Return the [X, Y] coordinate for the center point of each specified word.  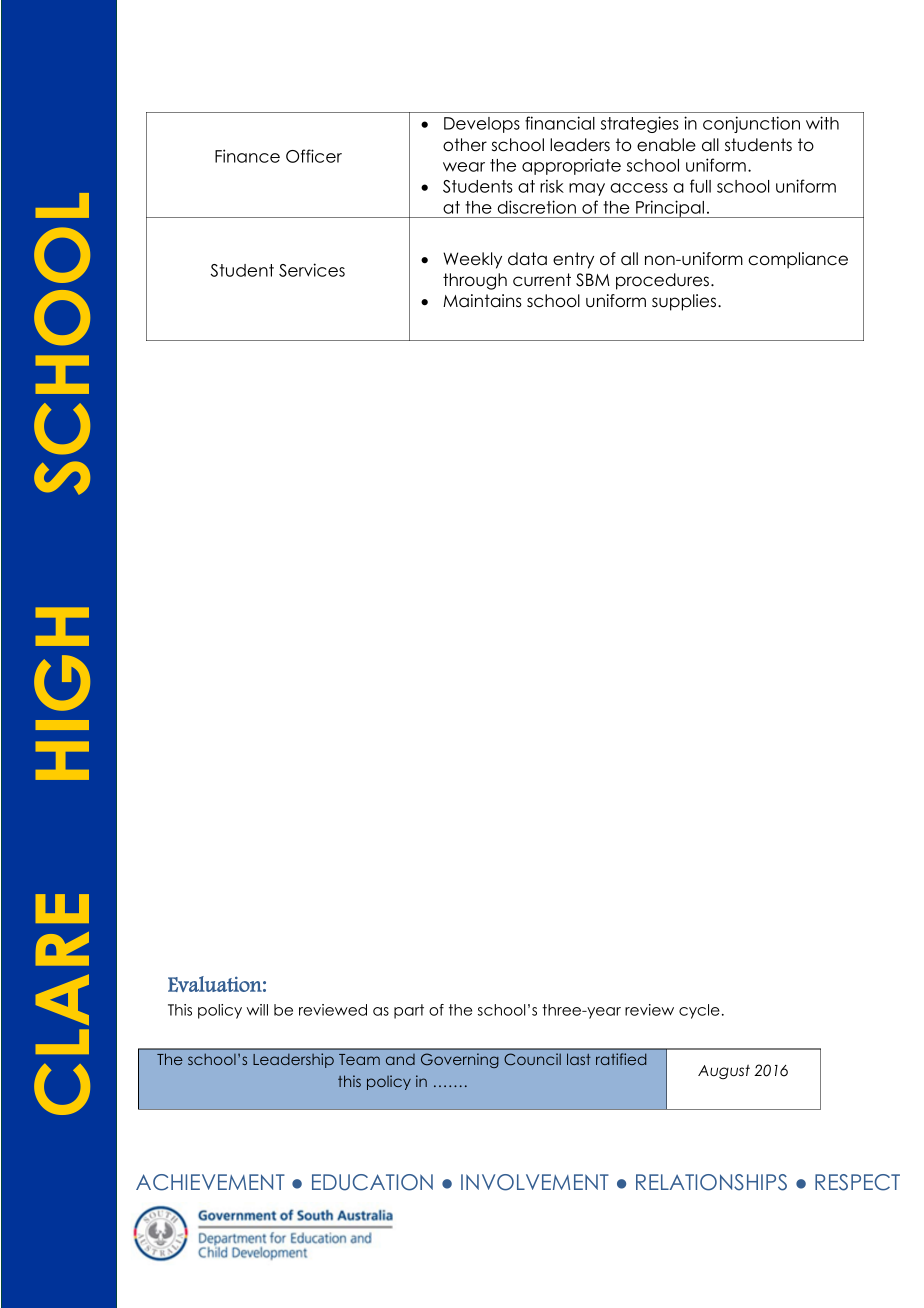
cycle [699, 1011]
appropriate [571, 166]
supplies [684, 302]
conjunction [751, 124]
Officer [314, 156]
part [409, 1011]
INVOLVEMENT [535, 1182]
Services [312, 270]
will [257, 1010]
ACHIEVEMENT [210, 1182]
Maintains [482, 301]
